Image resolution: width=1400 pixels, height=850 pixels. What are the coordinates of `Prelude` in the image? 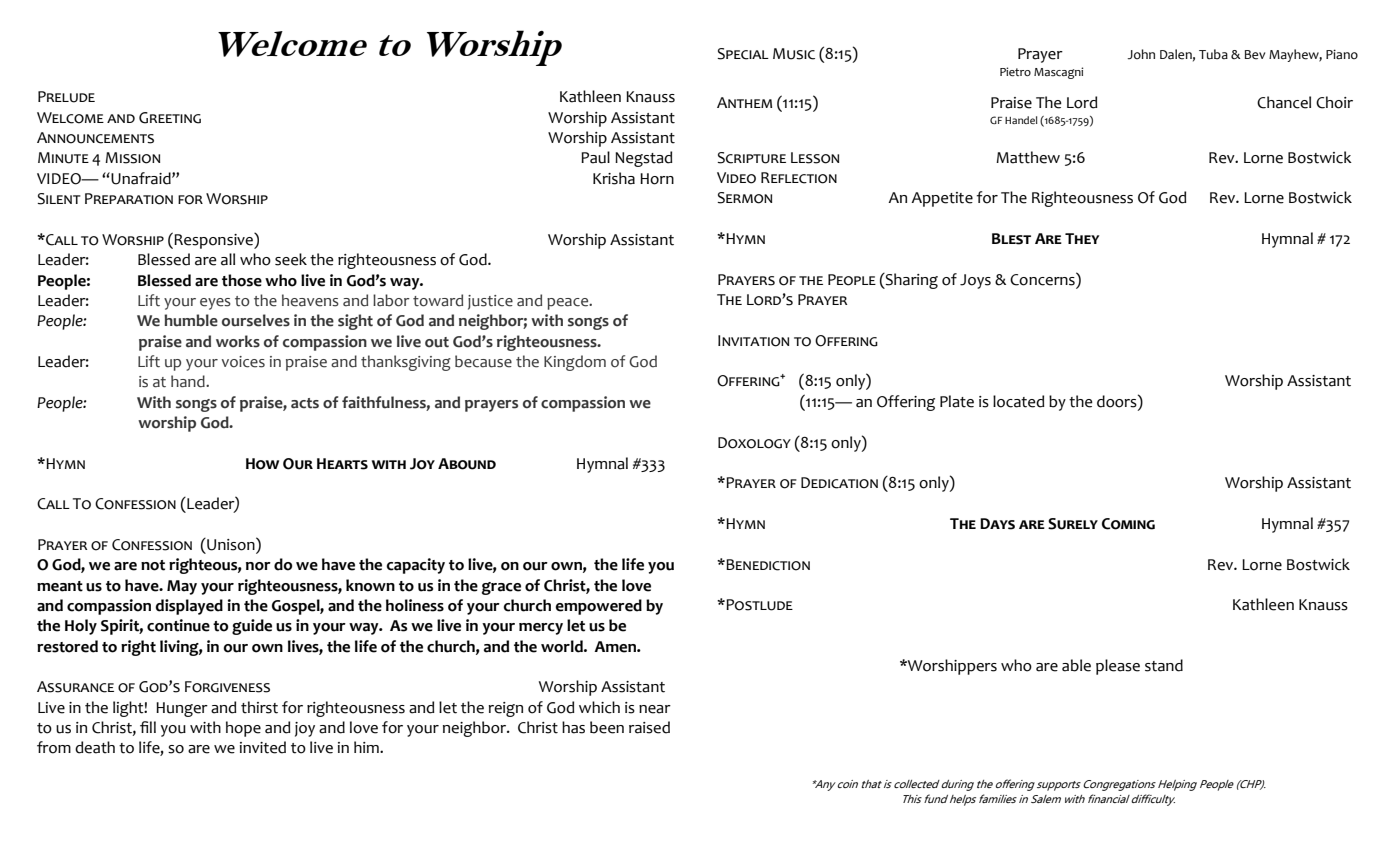 It's located at (66, 97).
